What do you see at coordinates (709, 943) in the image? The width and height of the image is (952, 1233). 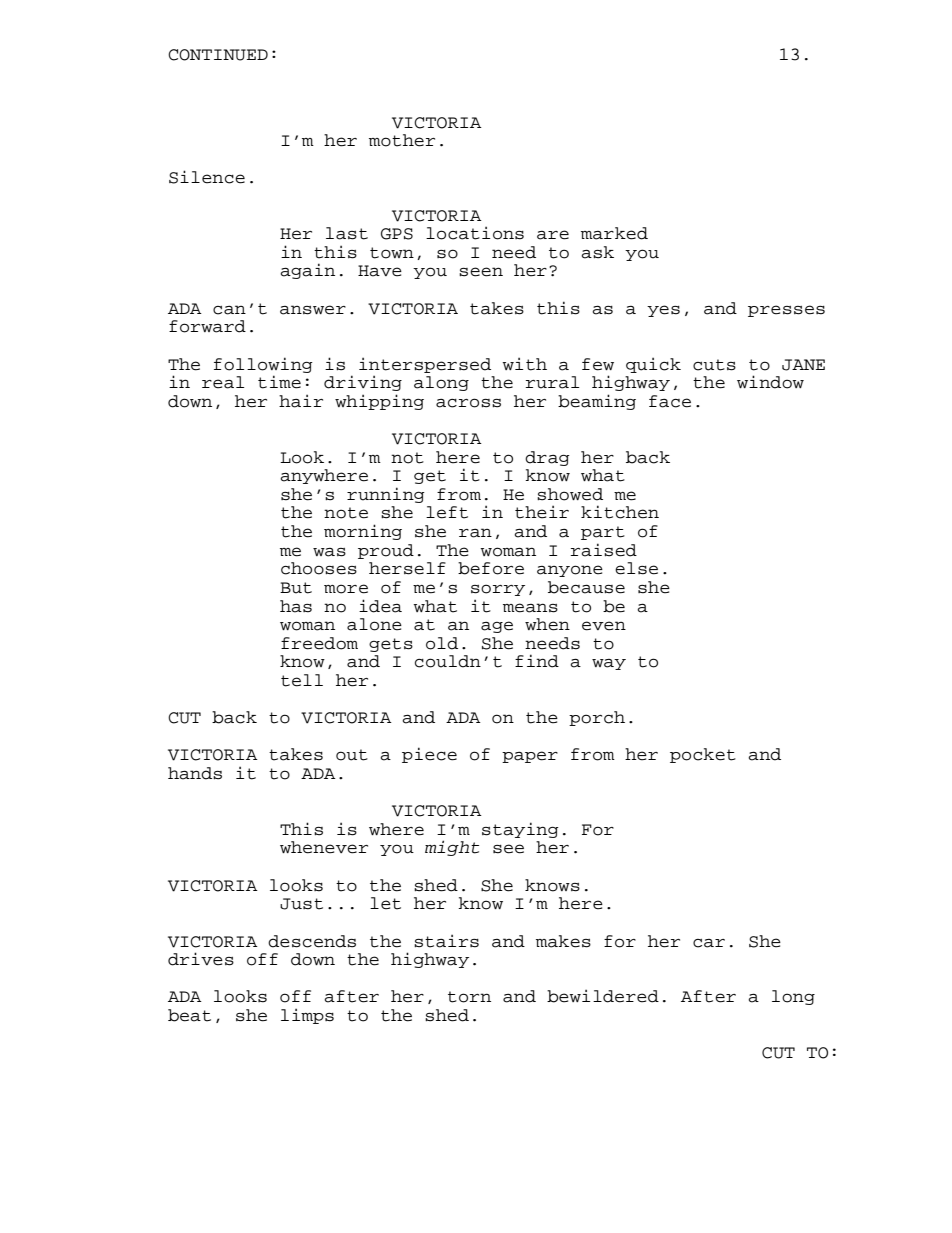 I see `car` at bounding box center [709, 943].
